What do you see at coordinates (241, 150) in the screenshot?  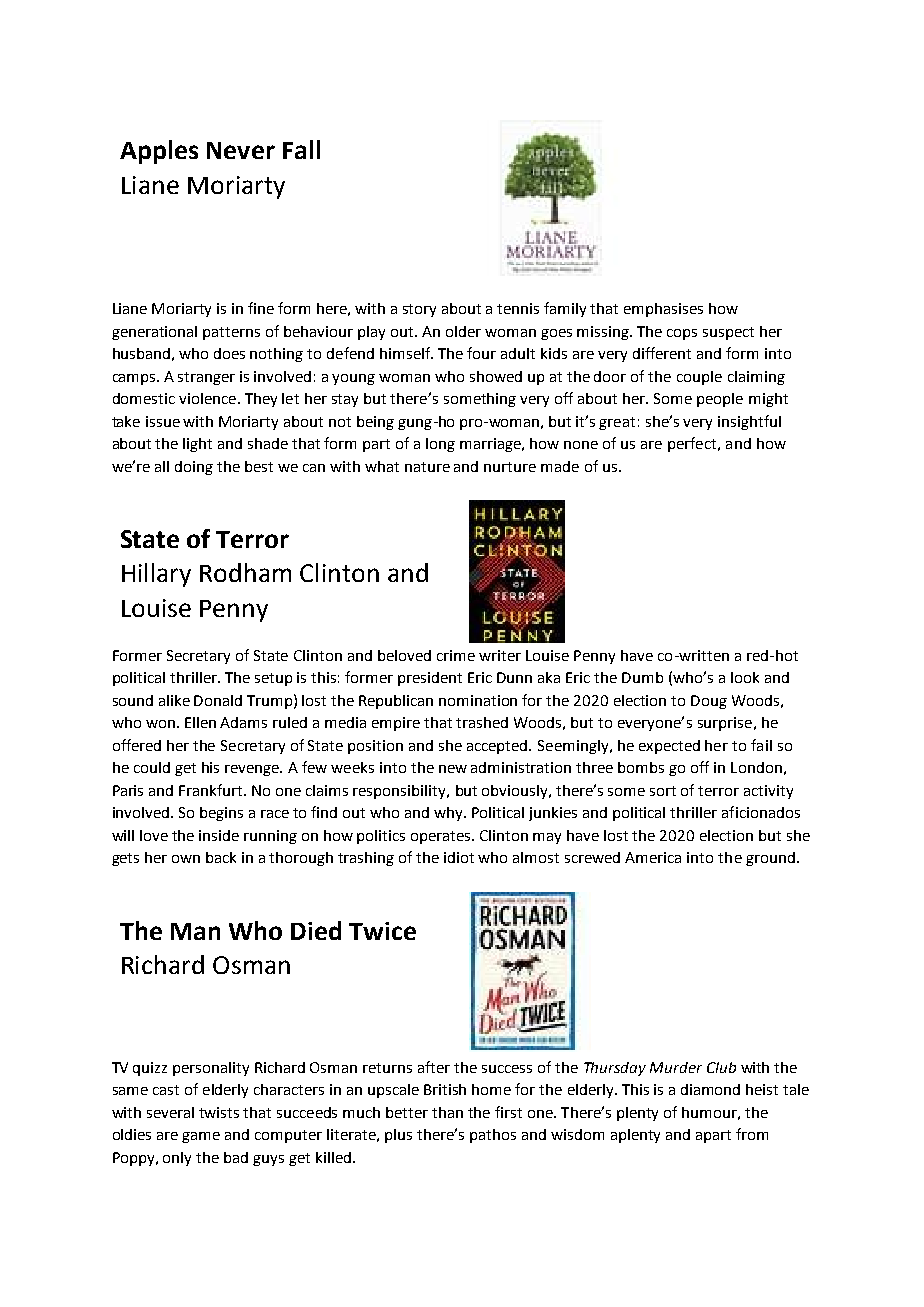 I see `Never` at bounding box center [241, 150].
